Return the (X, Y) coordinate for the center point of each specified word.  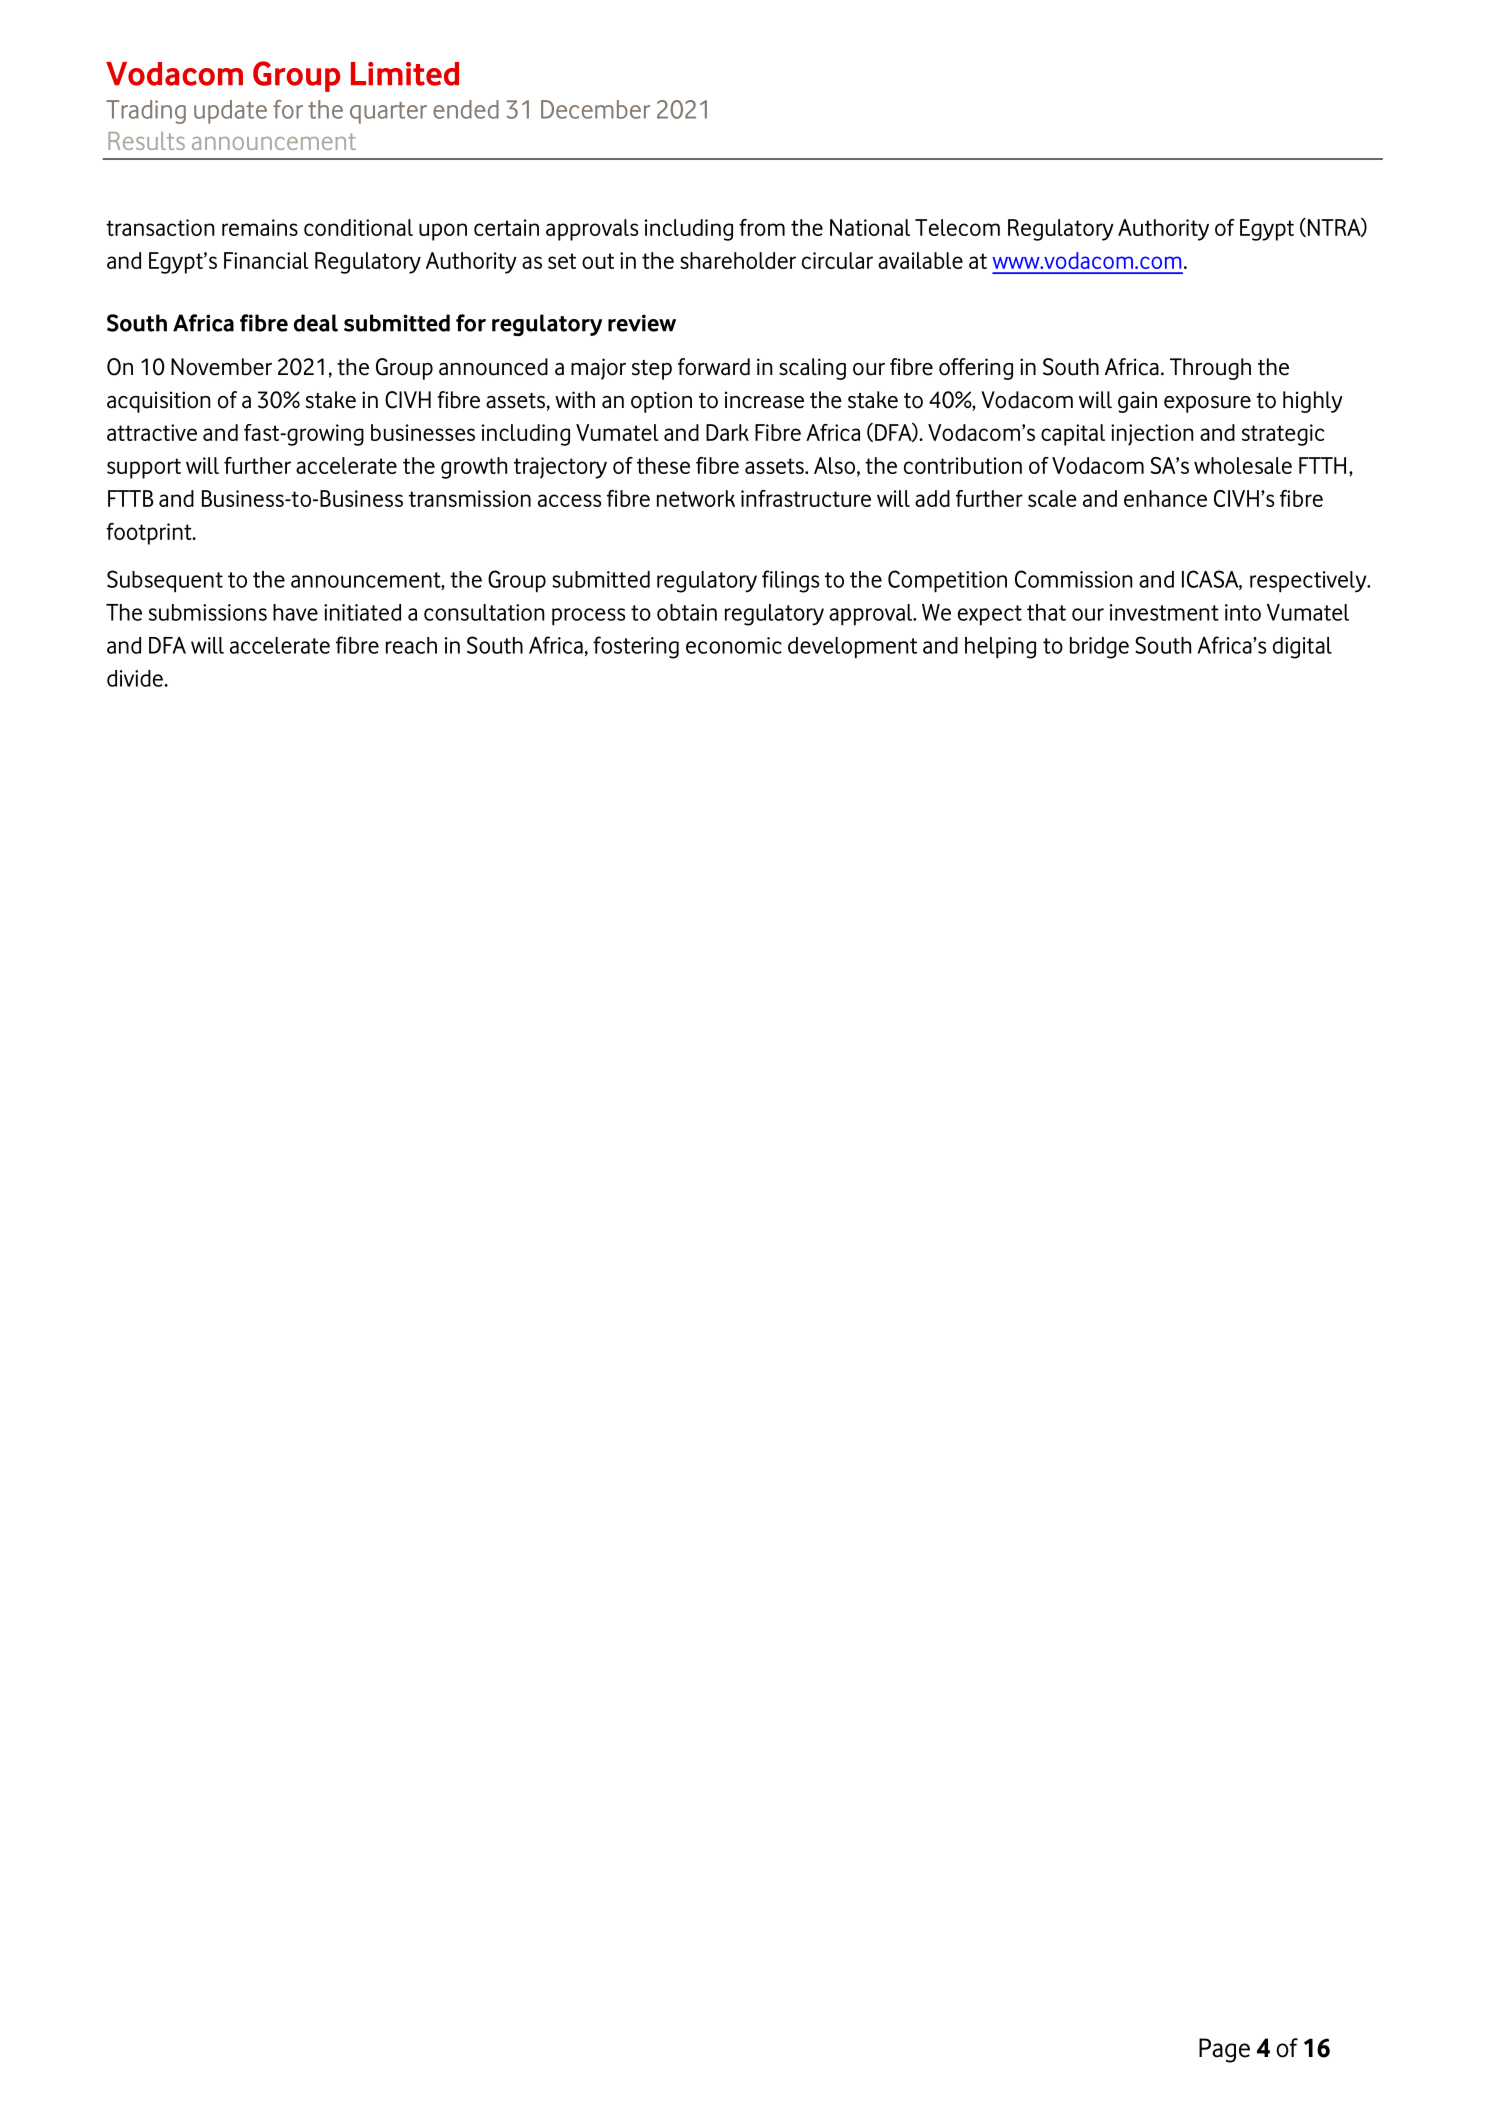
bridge (1099, 648)
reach (411, 645)
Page (1224, 2050)
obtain (687, 612)
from (762, 227)
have (295, 612)
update (230, 112)
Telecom (957, 227)
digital (1302, 648)
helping (1000, 648)
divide (136, 678)
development (852, 648)
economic (734, 645)
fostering (636, 647)
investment (1164, 612)
